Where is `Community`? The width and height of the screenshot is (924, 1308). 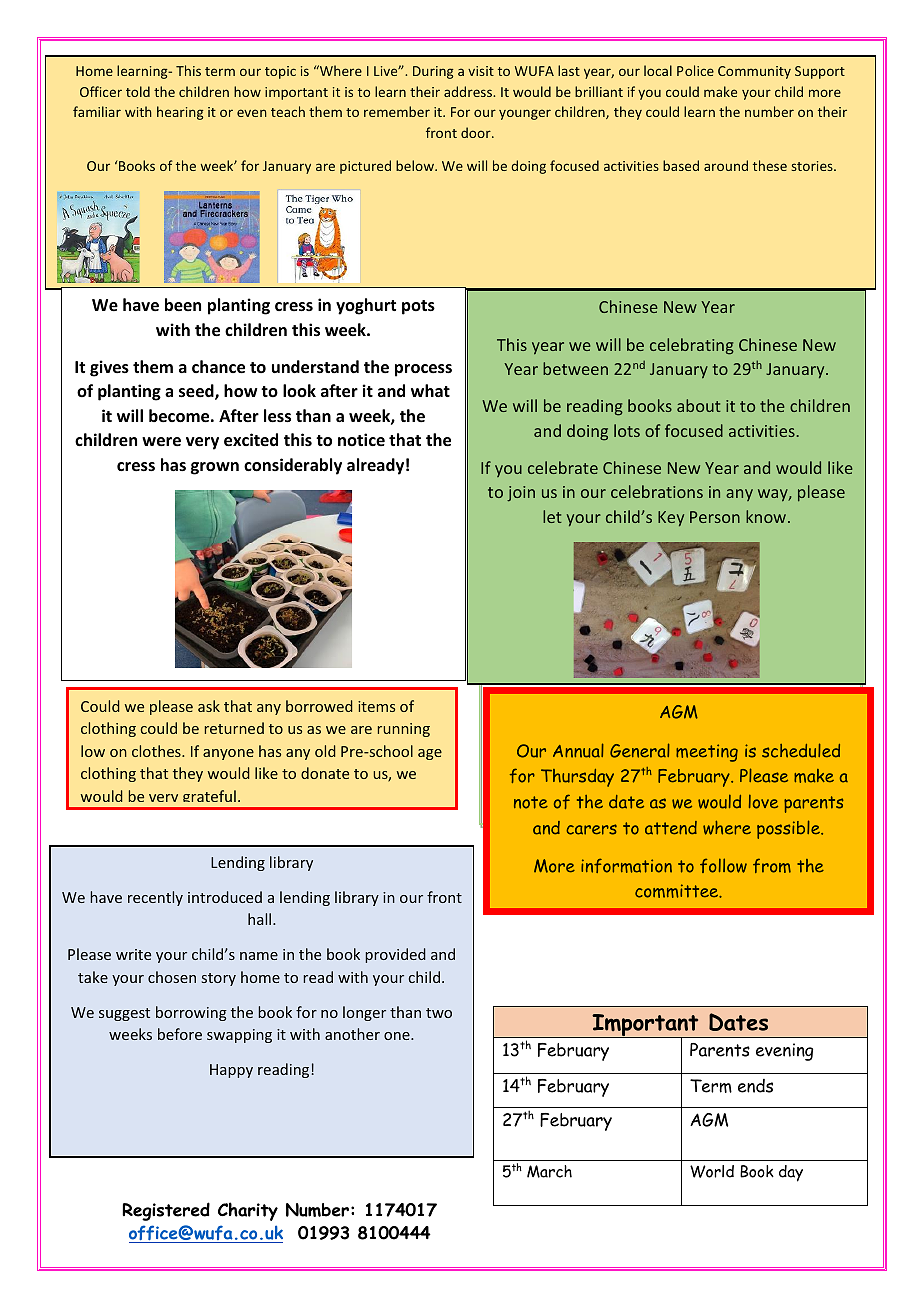
Community is located at coordinates (754, 72).
